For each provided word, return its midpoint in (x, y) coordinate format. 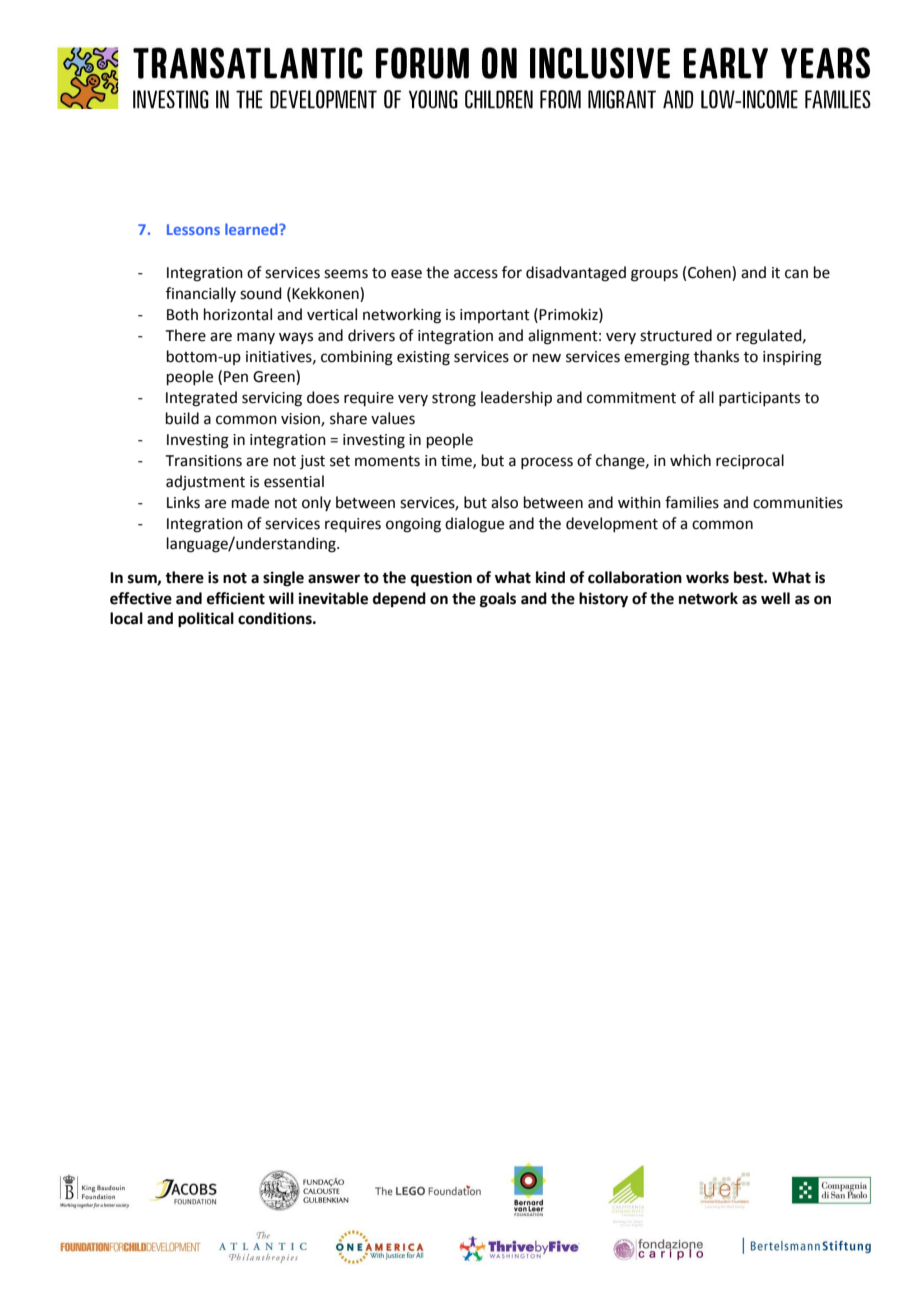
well (775, 598)
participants (759, 399)
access (476, 274)
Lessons (193, 229)
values (393, 418)
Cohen (710, 273)
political (206, 620)
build (182, 418)
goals (498, 600)
